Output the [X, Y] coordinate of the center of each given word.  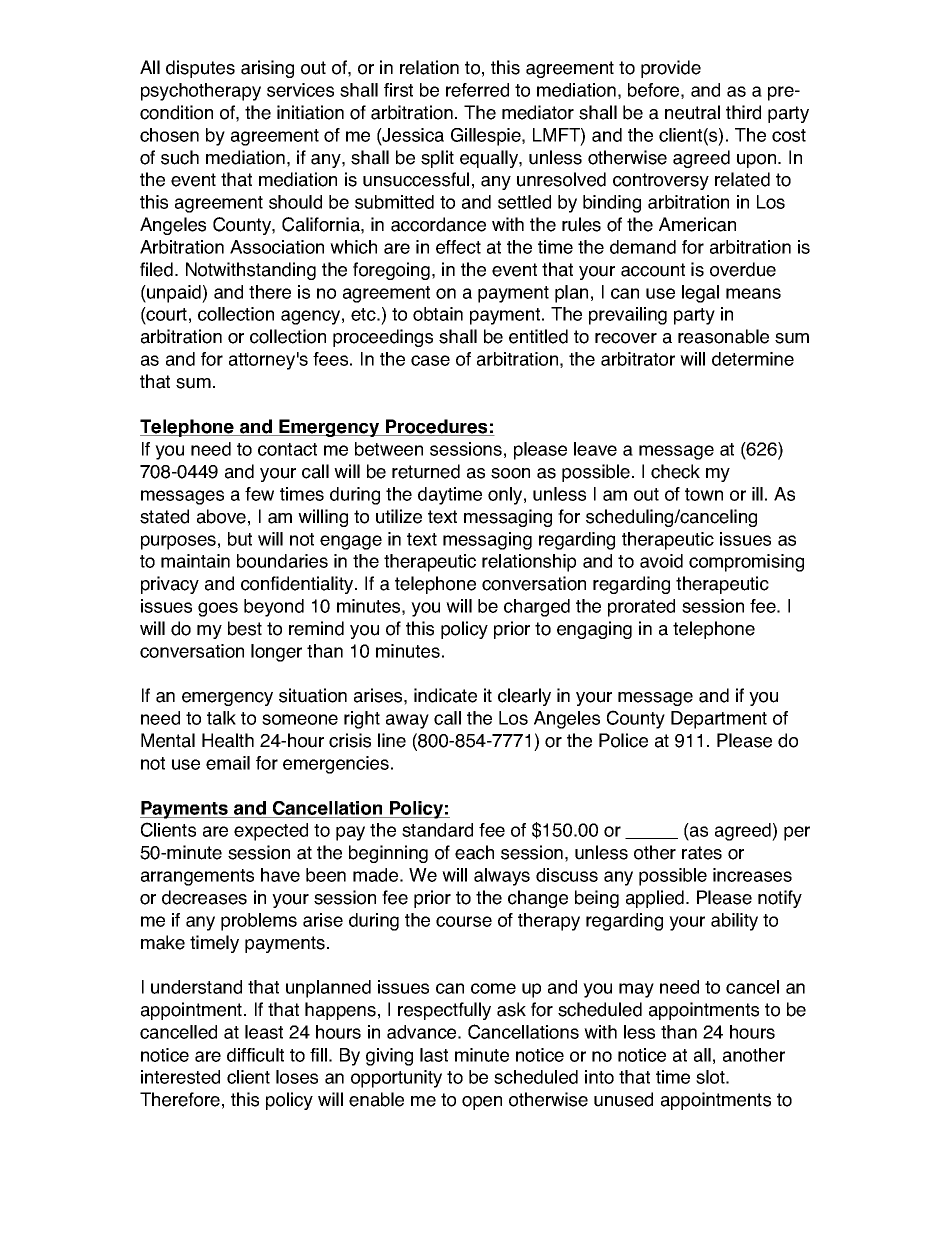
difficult [255, 1055]
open [482, 1103]
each [474, 852]
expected [271, 832]
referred [477, 90]
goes [218, 609]
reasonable [723, 336]
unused [623, 1099]
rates [702, 853]
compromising [746, 563]
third [743, 112]
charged [537, 608]
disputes [200, 69]
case [430, 360]
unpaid [174, 294]
